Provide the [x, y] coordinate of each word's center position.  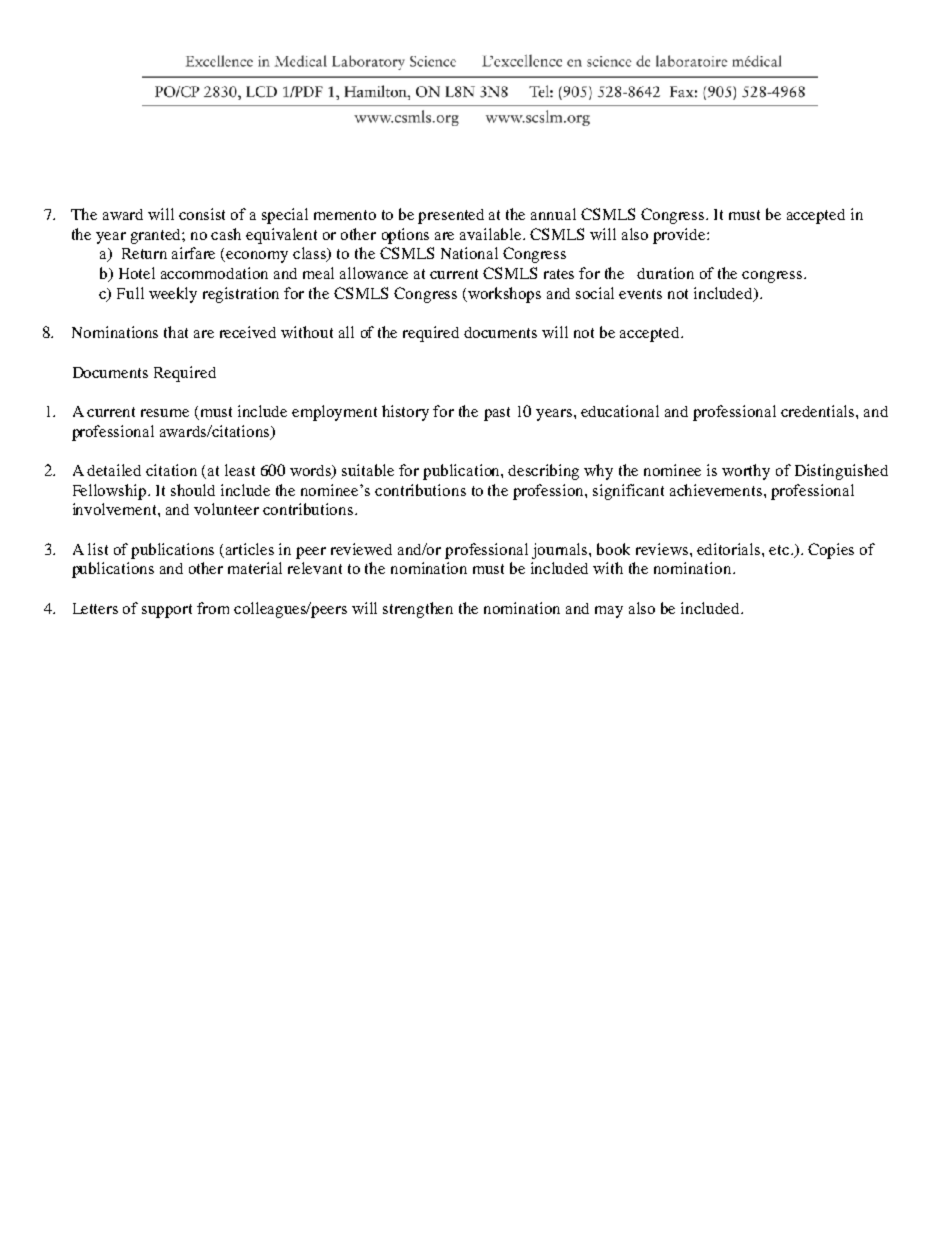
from [213, 608]
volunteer [226, 509]
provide [680, 236]
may [609, 612]
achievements [717, 490]
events [640, 294]
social [595, 293]
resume [165, 413]
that [176, 332]
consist [202, 214]
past [497, 414]
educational [620, 411]
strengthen [418, 610]
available [492, 234]
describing [543, 472]
